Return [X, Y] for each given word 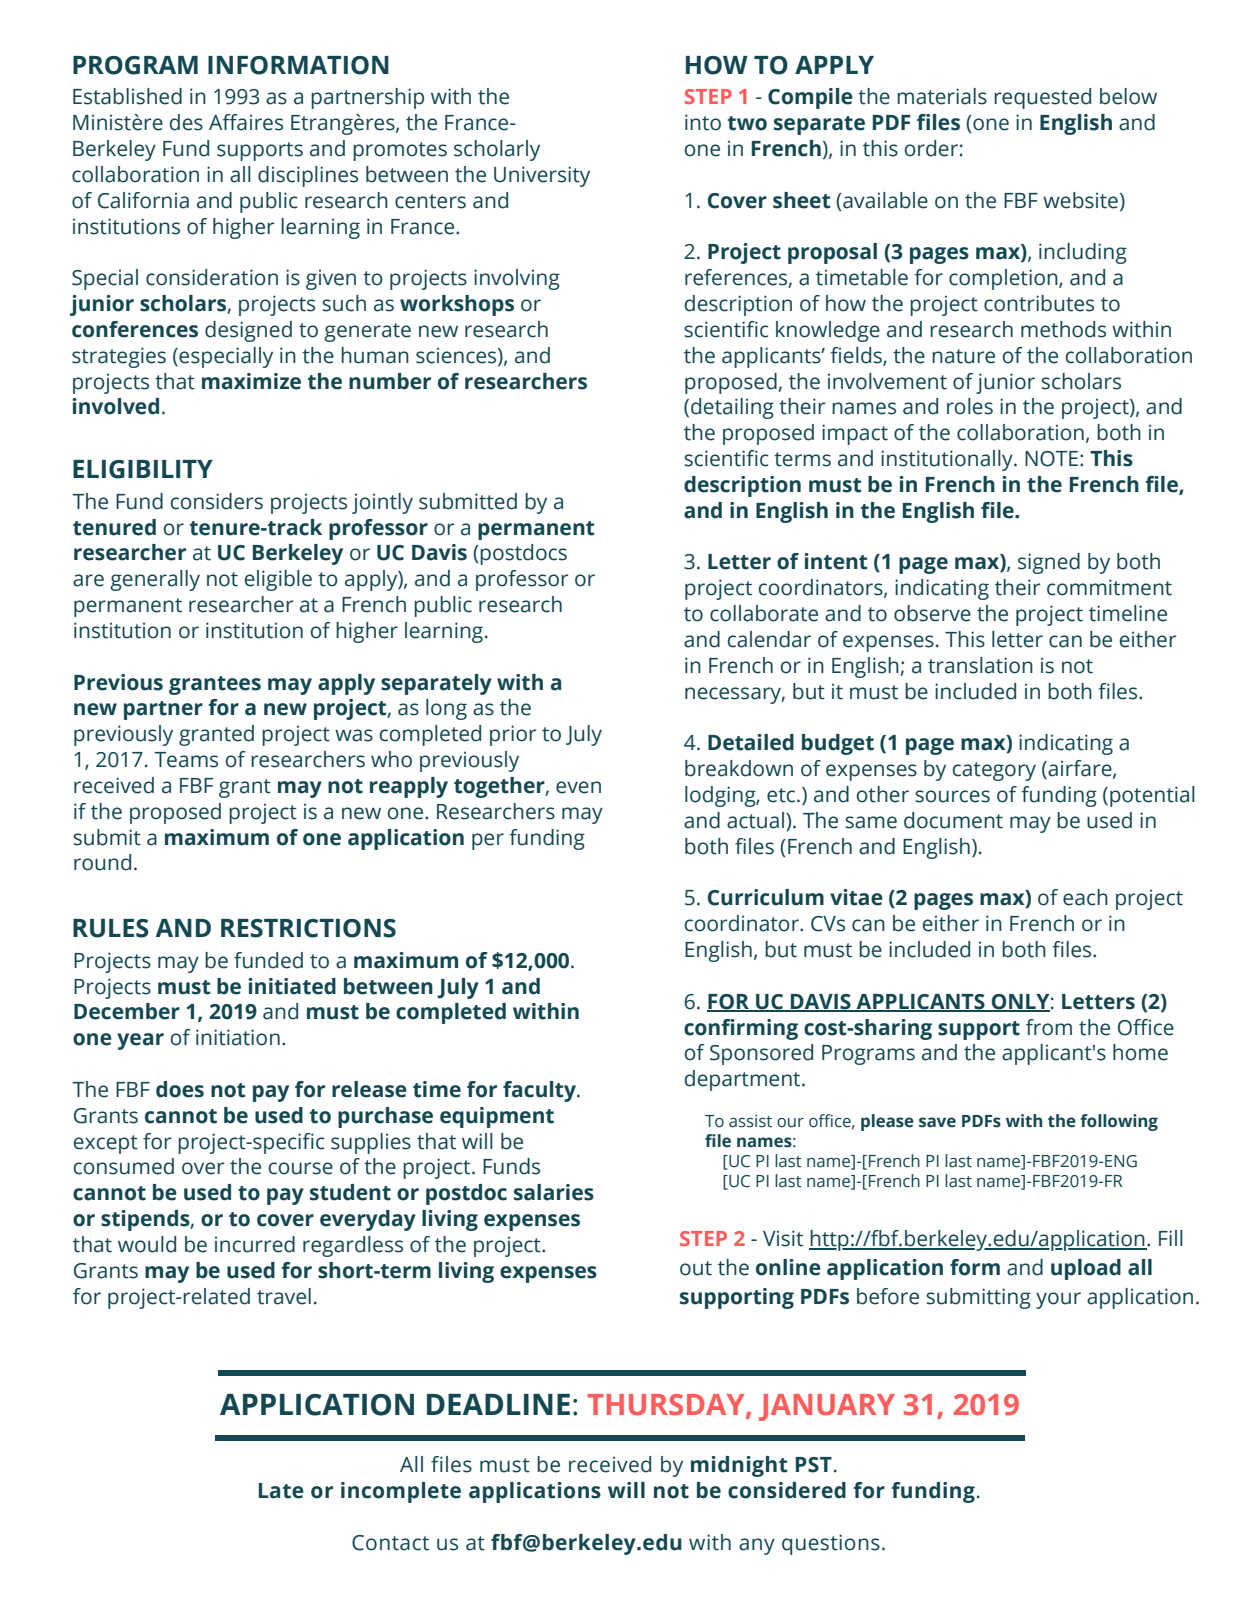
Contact [390, 1543]
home [1140, 1052]
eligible [278, 580]
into [703, 122]
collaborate [764, 613]
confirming [741, 1029]
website [1080, 200]
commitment [1109, 587]
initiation [238, 1037]
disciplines [308, 176]
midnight [739, 1466]
